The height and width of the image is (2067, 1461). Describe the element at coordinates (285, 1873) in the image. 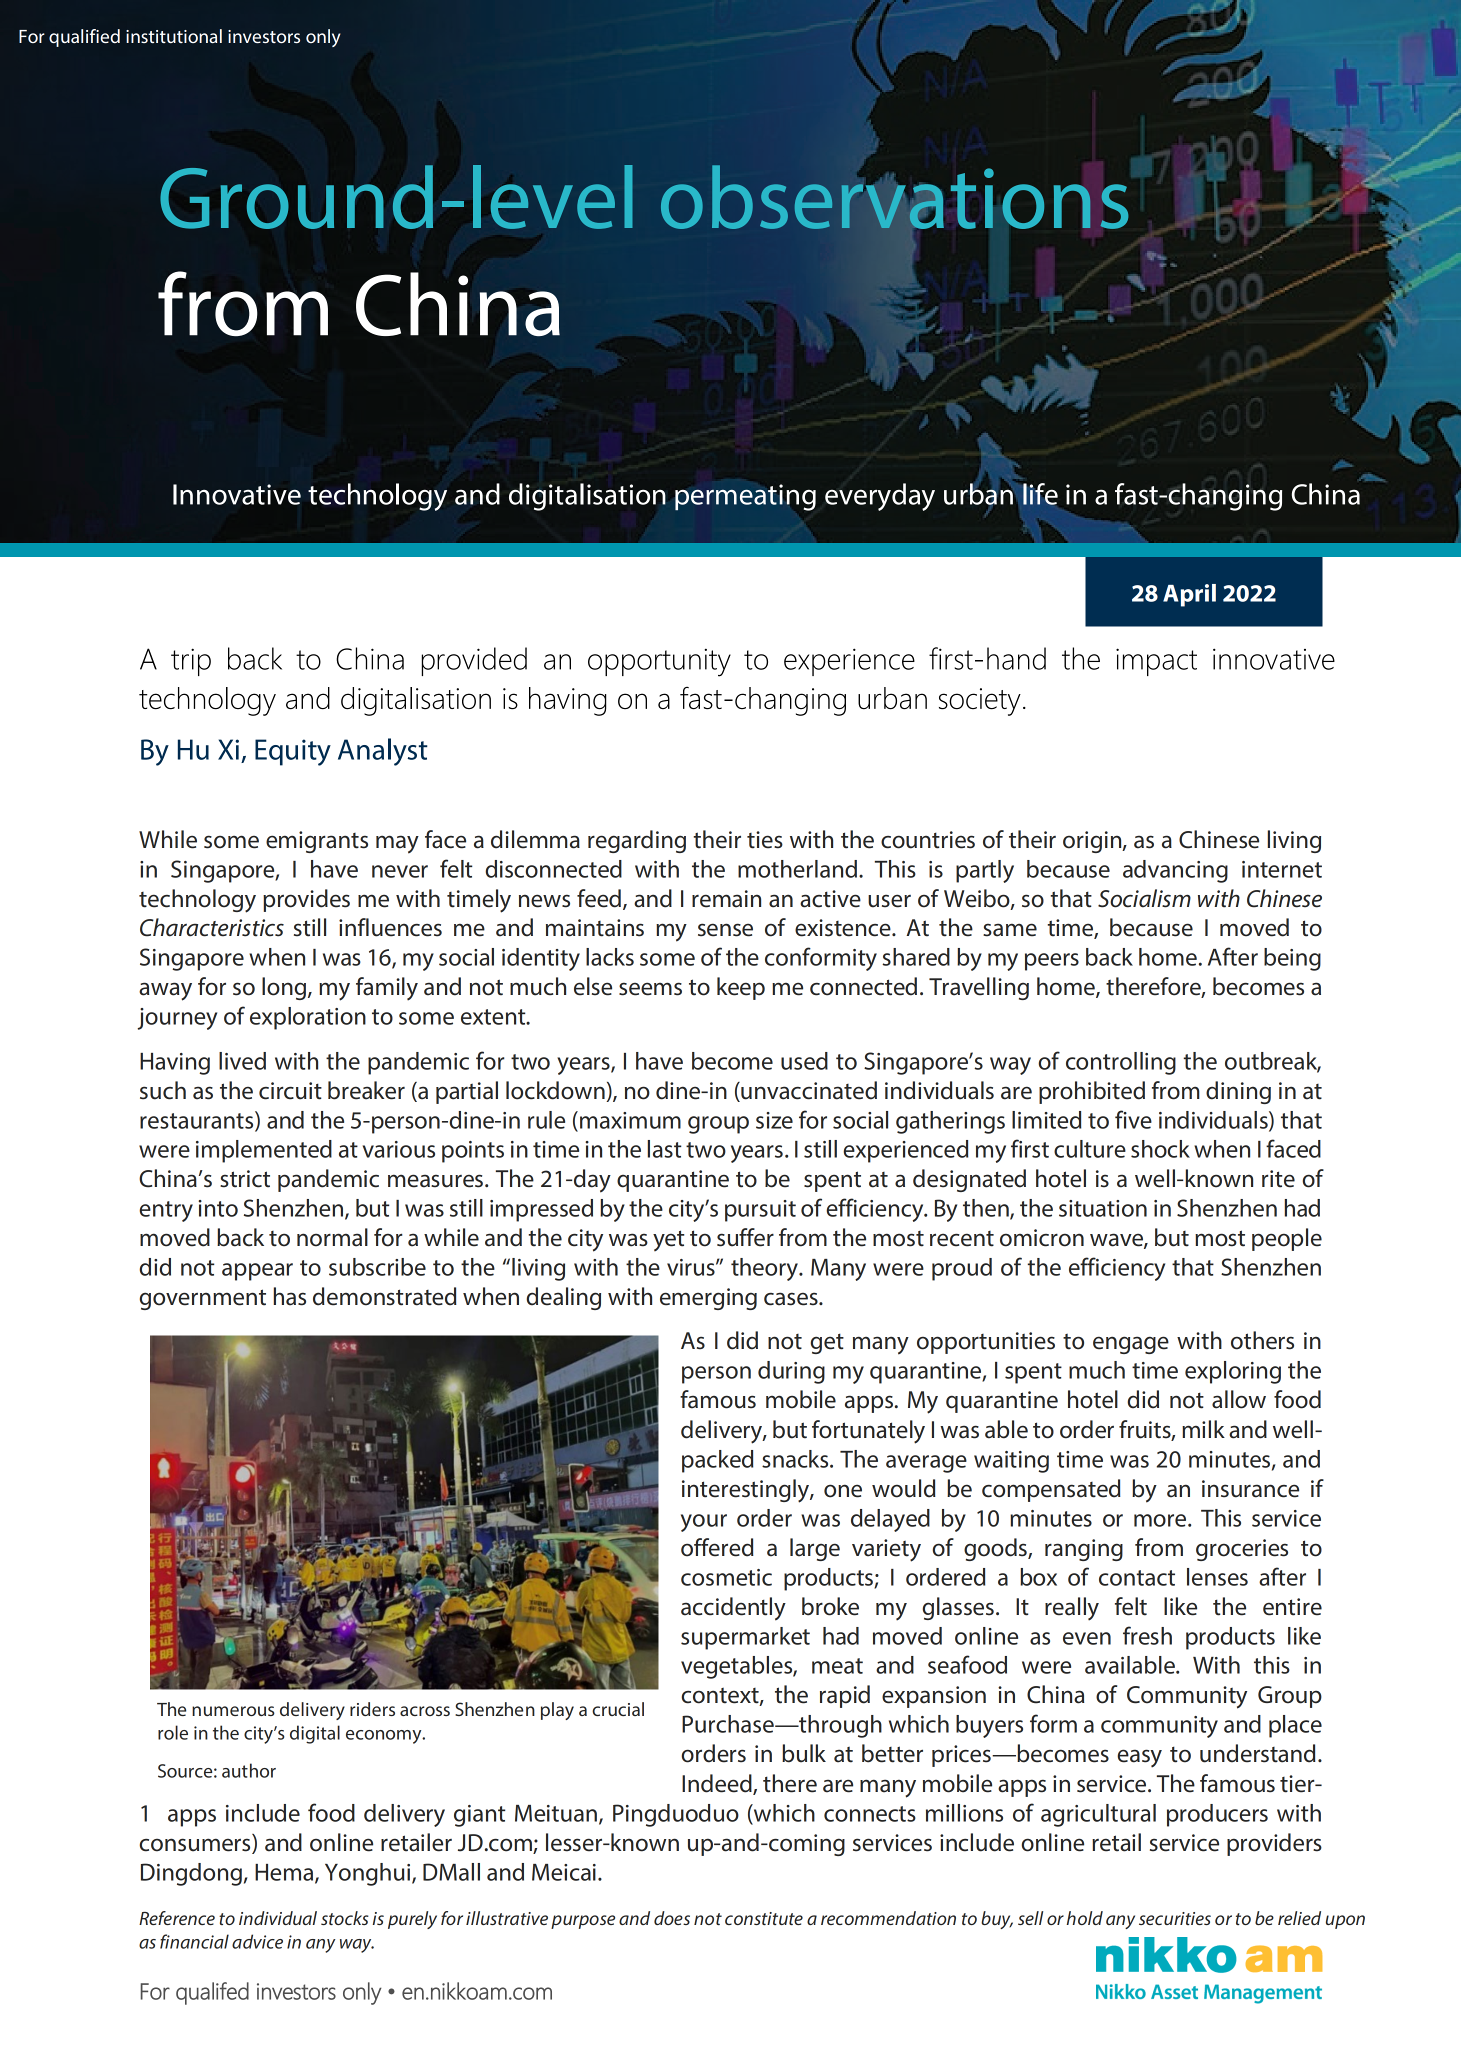

I see `Hema` at that location.
